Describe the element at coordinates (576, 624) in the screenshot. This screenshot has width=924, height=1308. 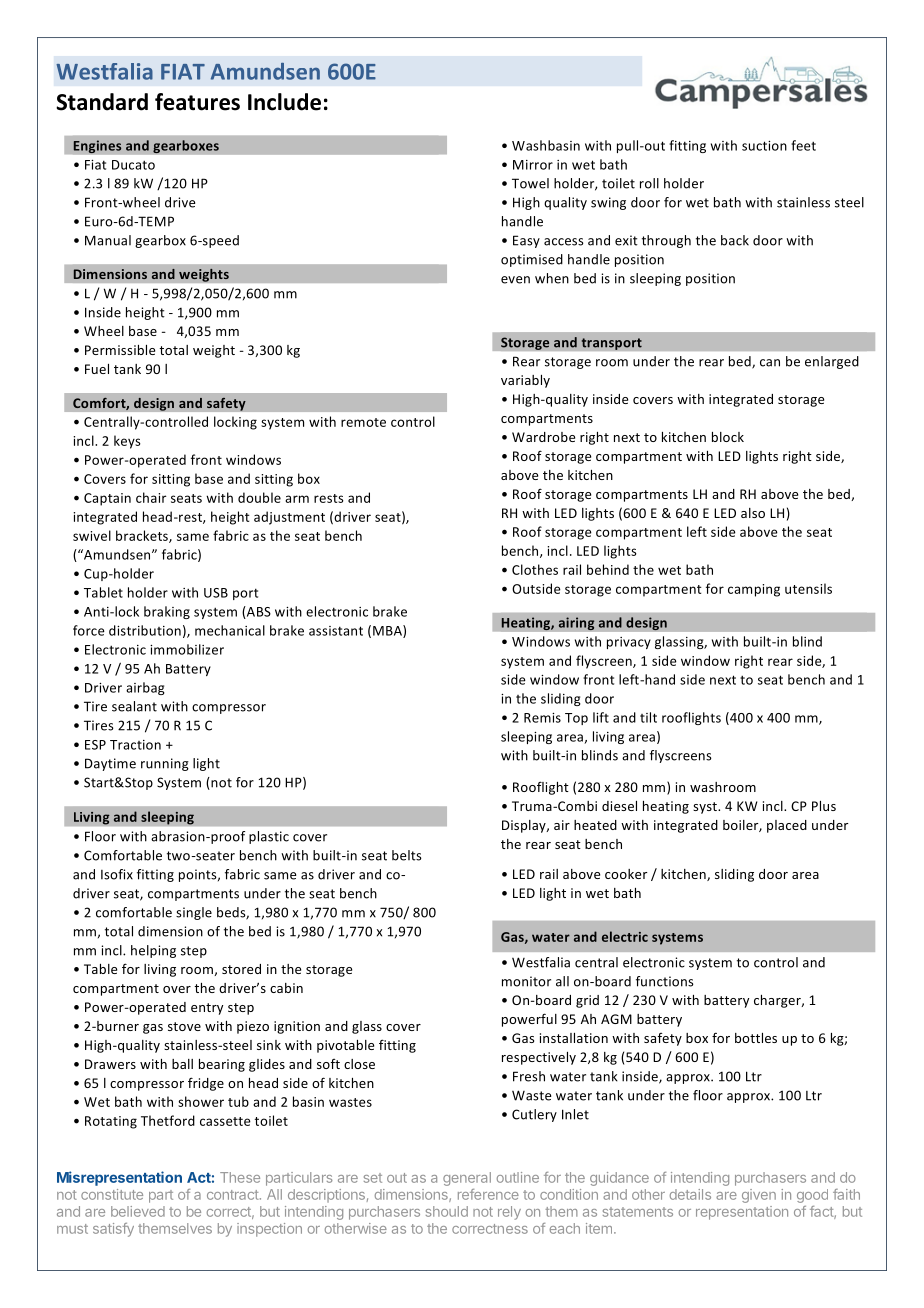
I see `airing` at that location.
